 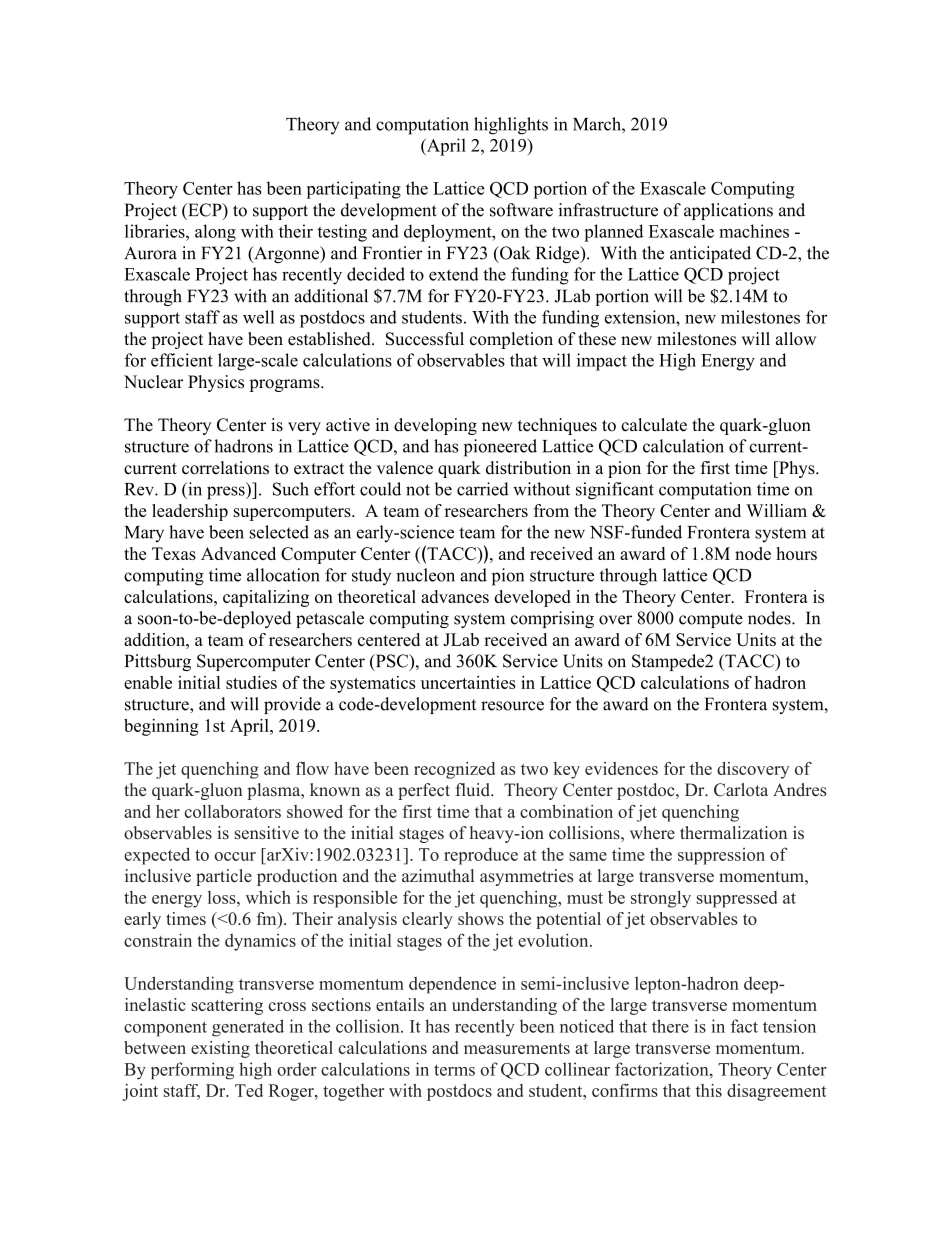 I want to click on occur, so click(x=235, y=856).
